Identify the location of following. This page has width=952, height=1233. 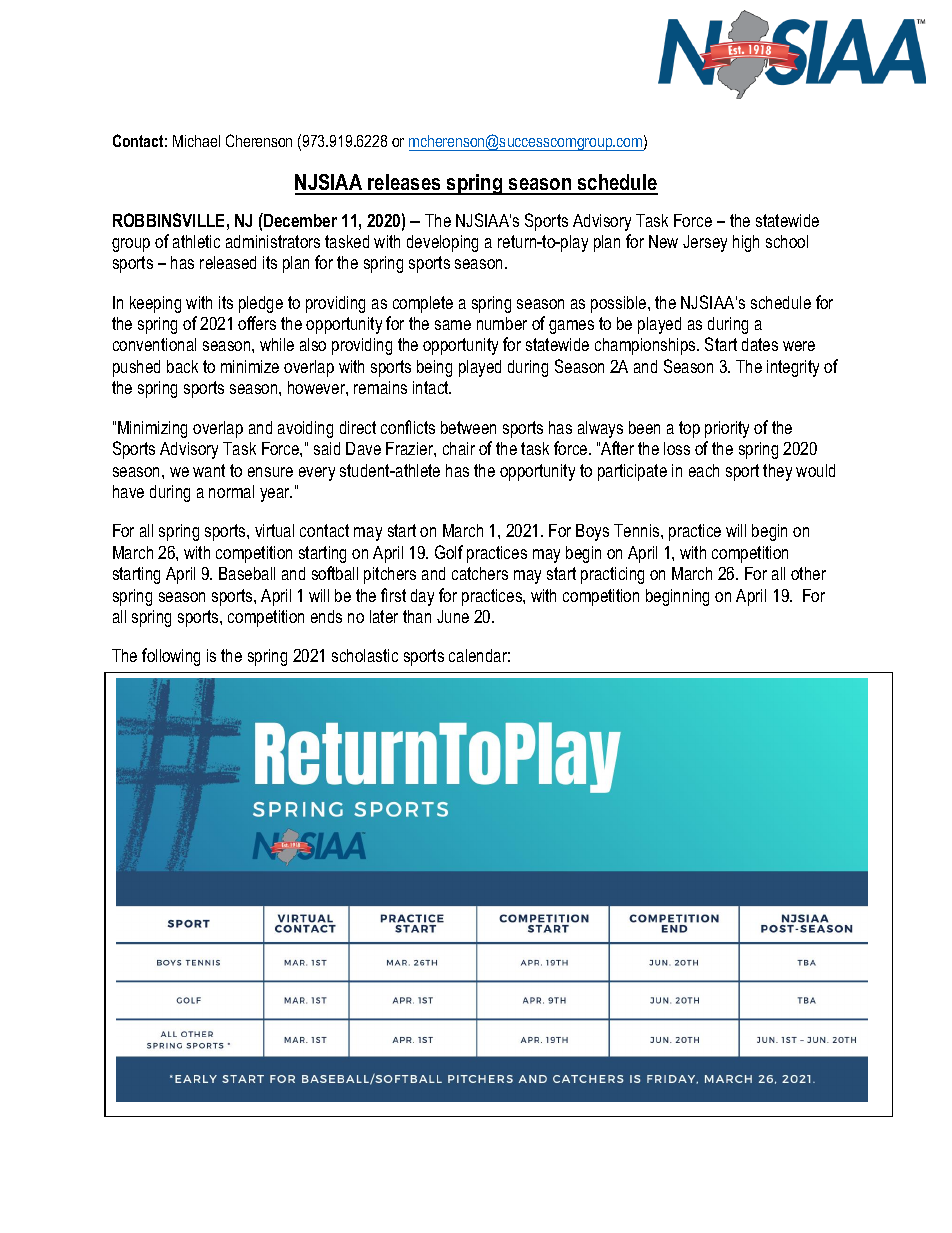
(171, 657).
